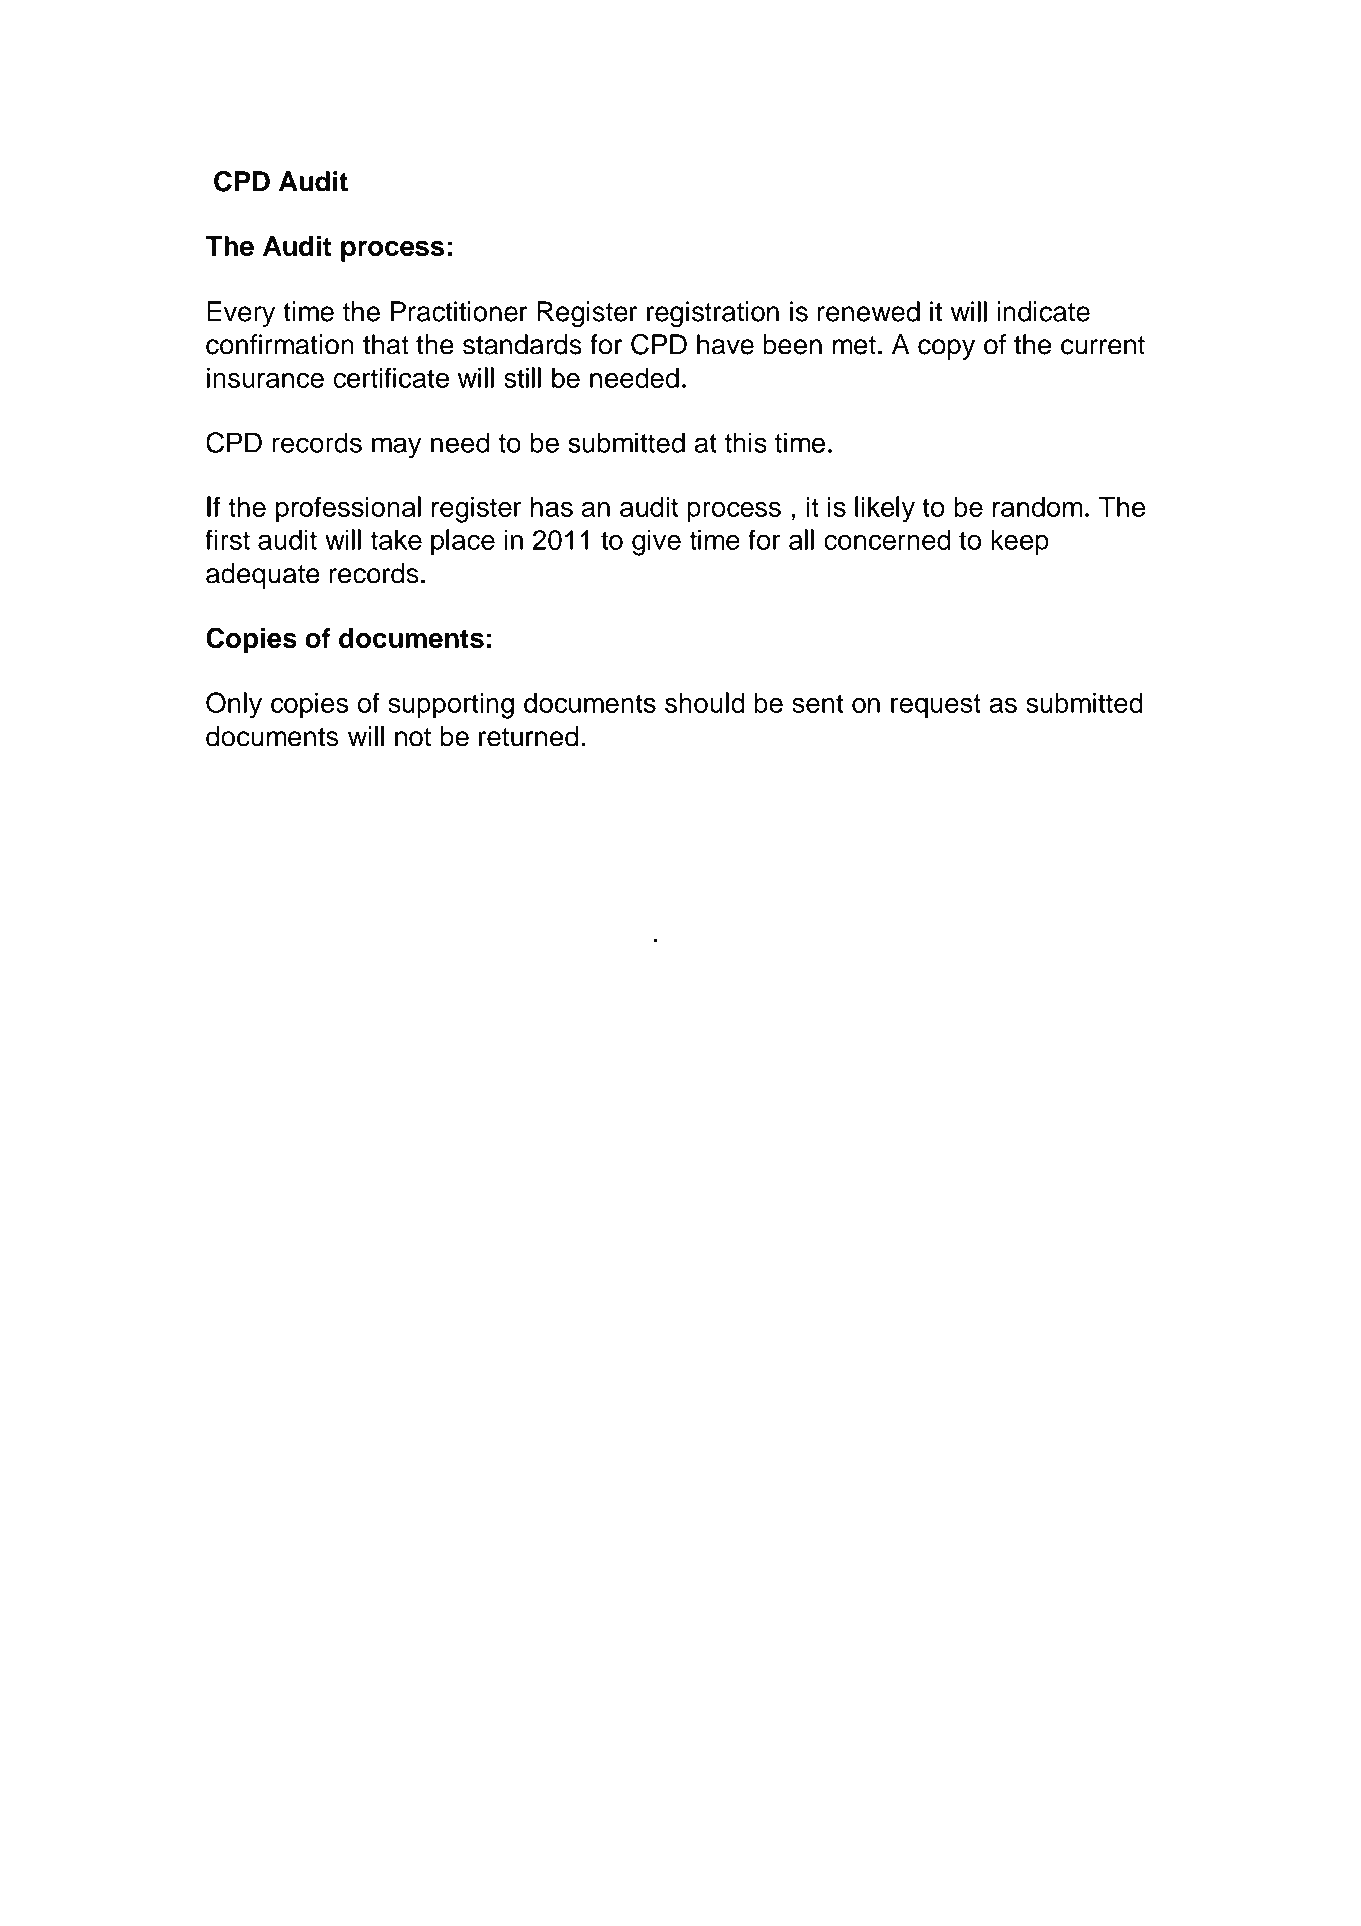  Describe the element at coordinates (705, 702) in the screenshot. I see `should` at that location.
